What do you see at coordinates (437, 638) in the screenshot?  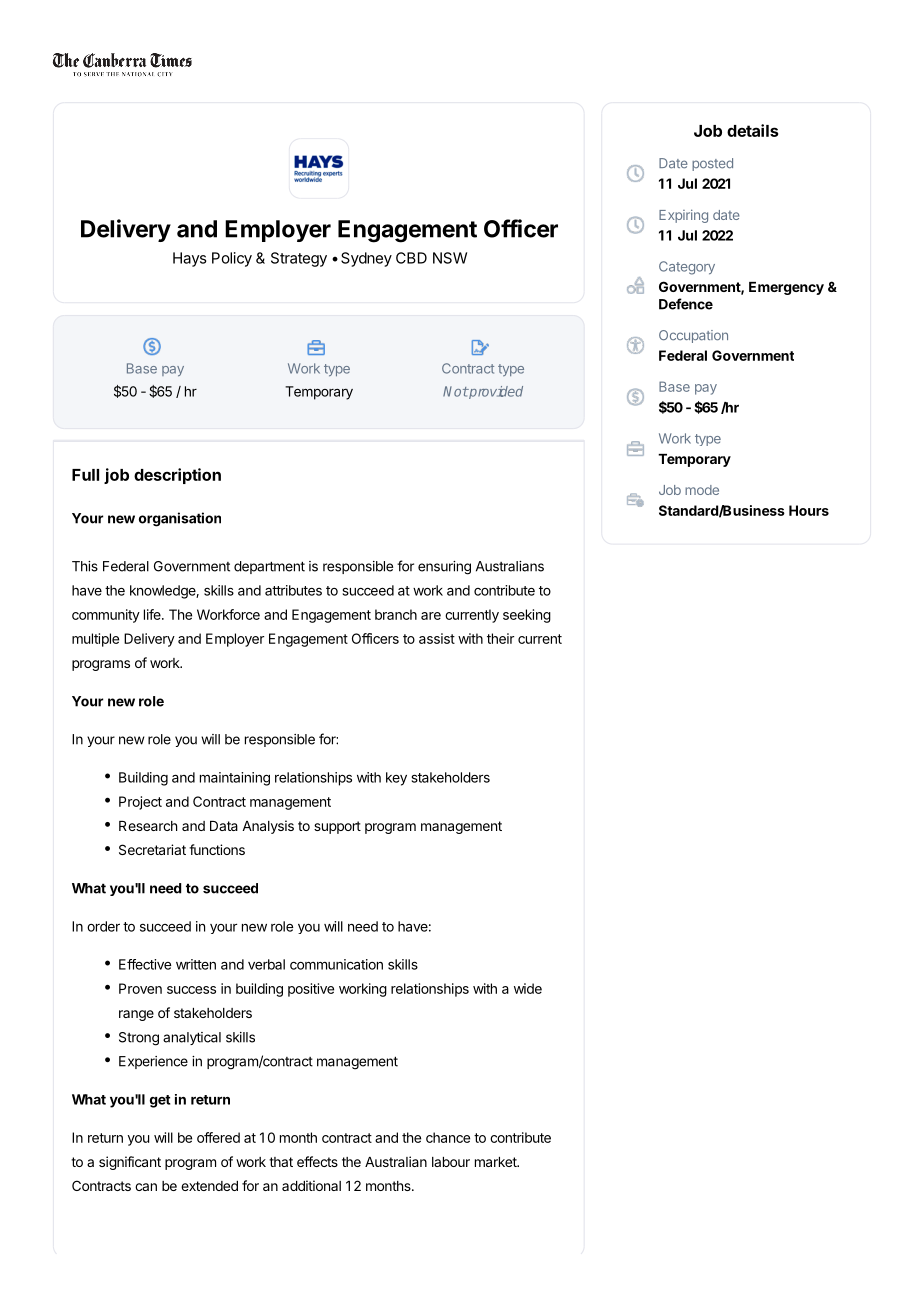 I see `assist` at bounding box center [437, 638].
